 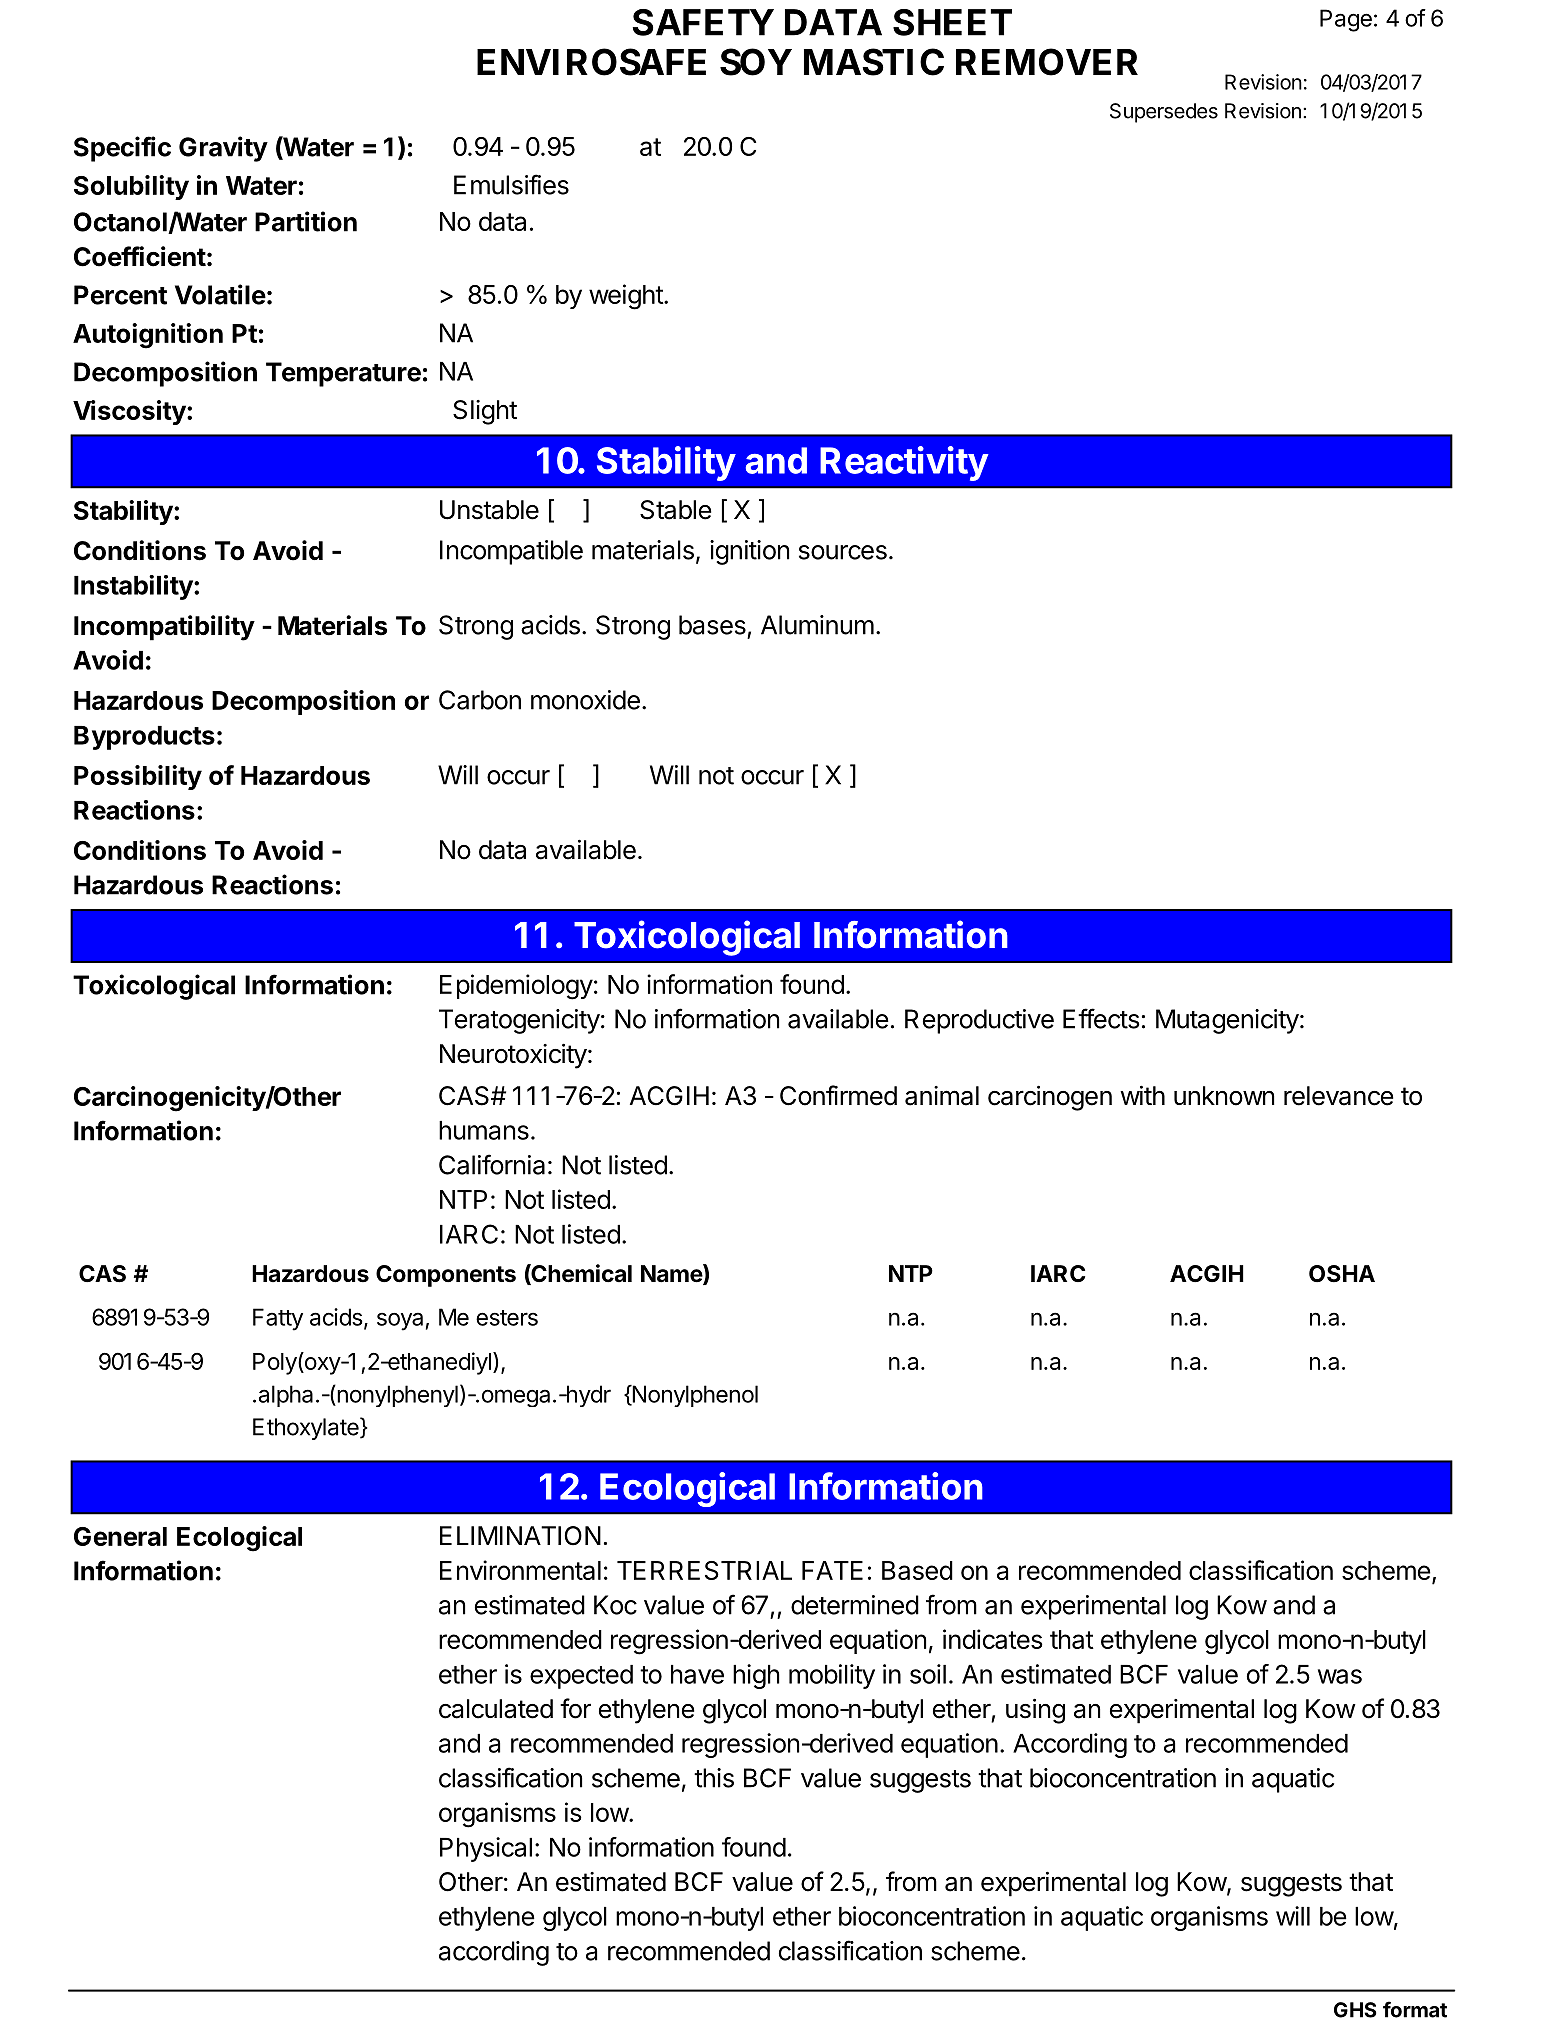 I want to click on unknown, so click(x=1224, y=1096).
